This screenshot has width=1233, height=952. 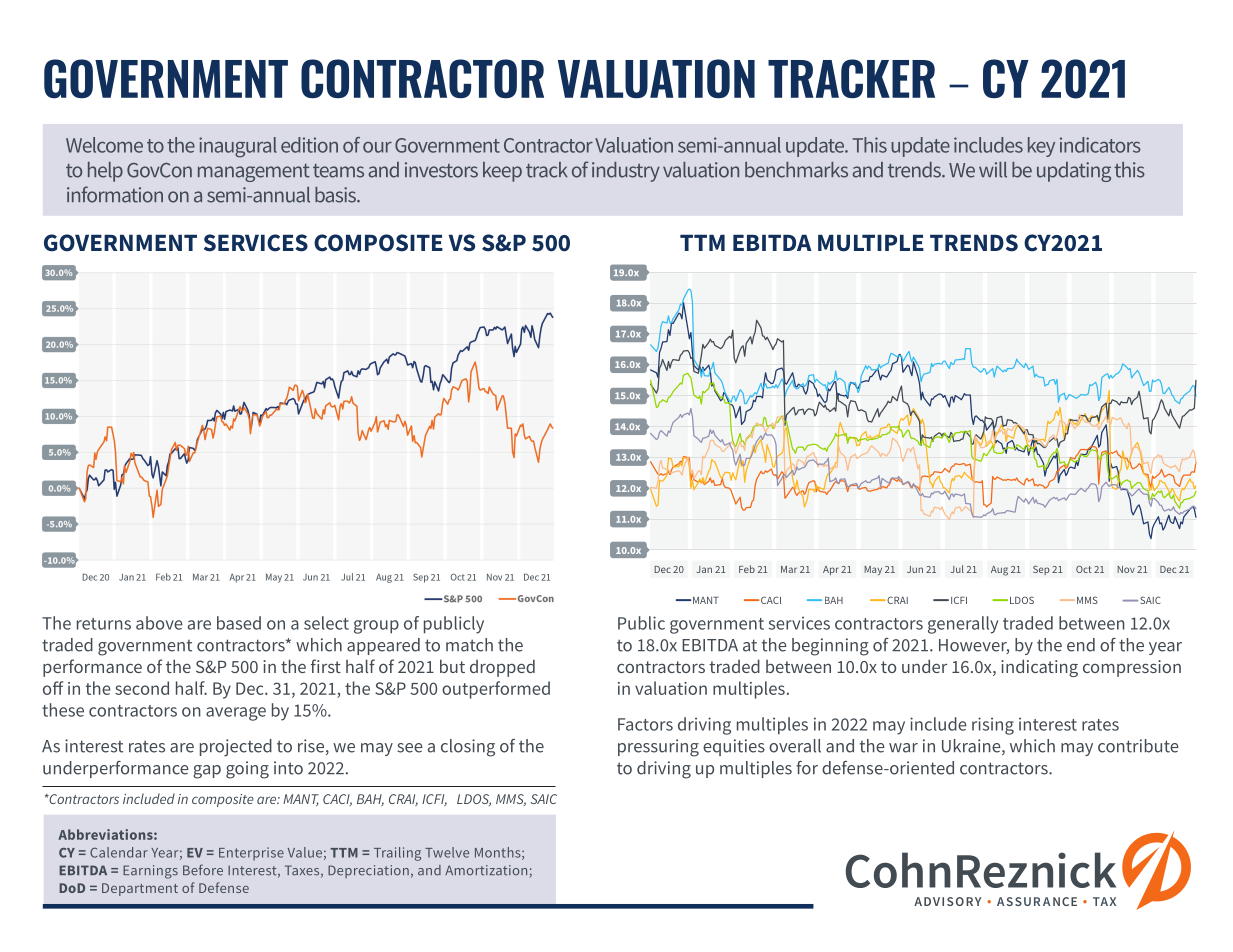 I want to click on war, so click(x=903, y=748).
